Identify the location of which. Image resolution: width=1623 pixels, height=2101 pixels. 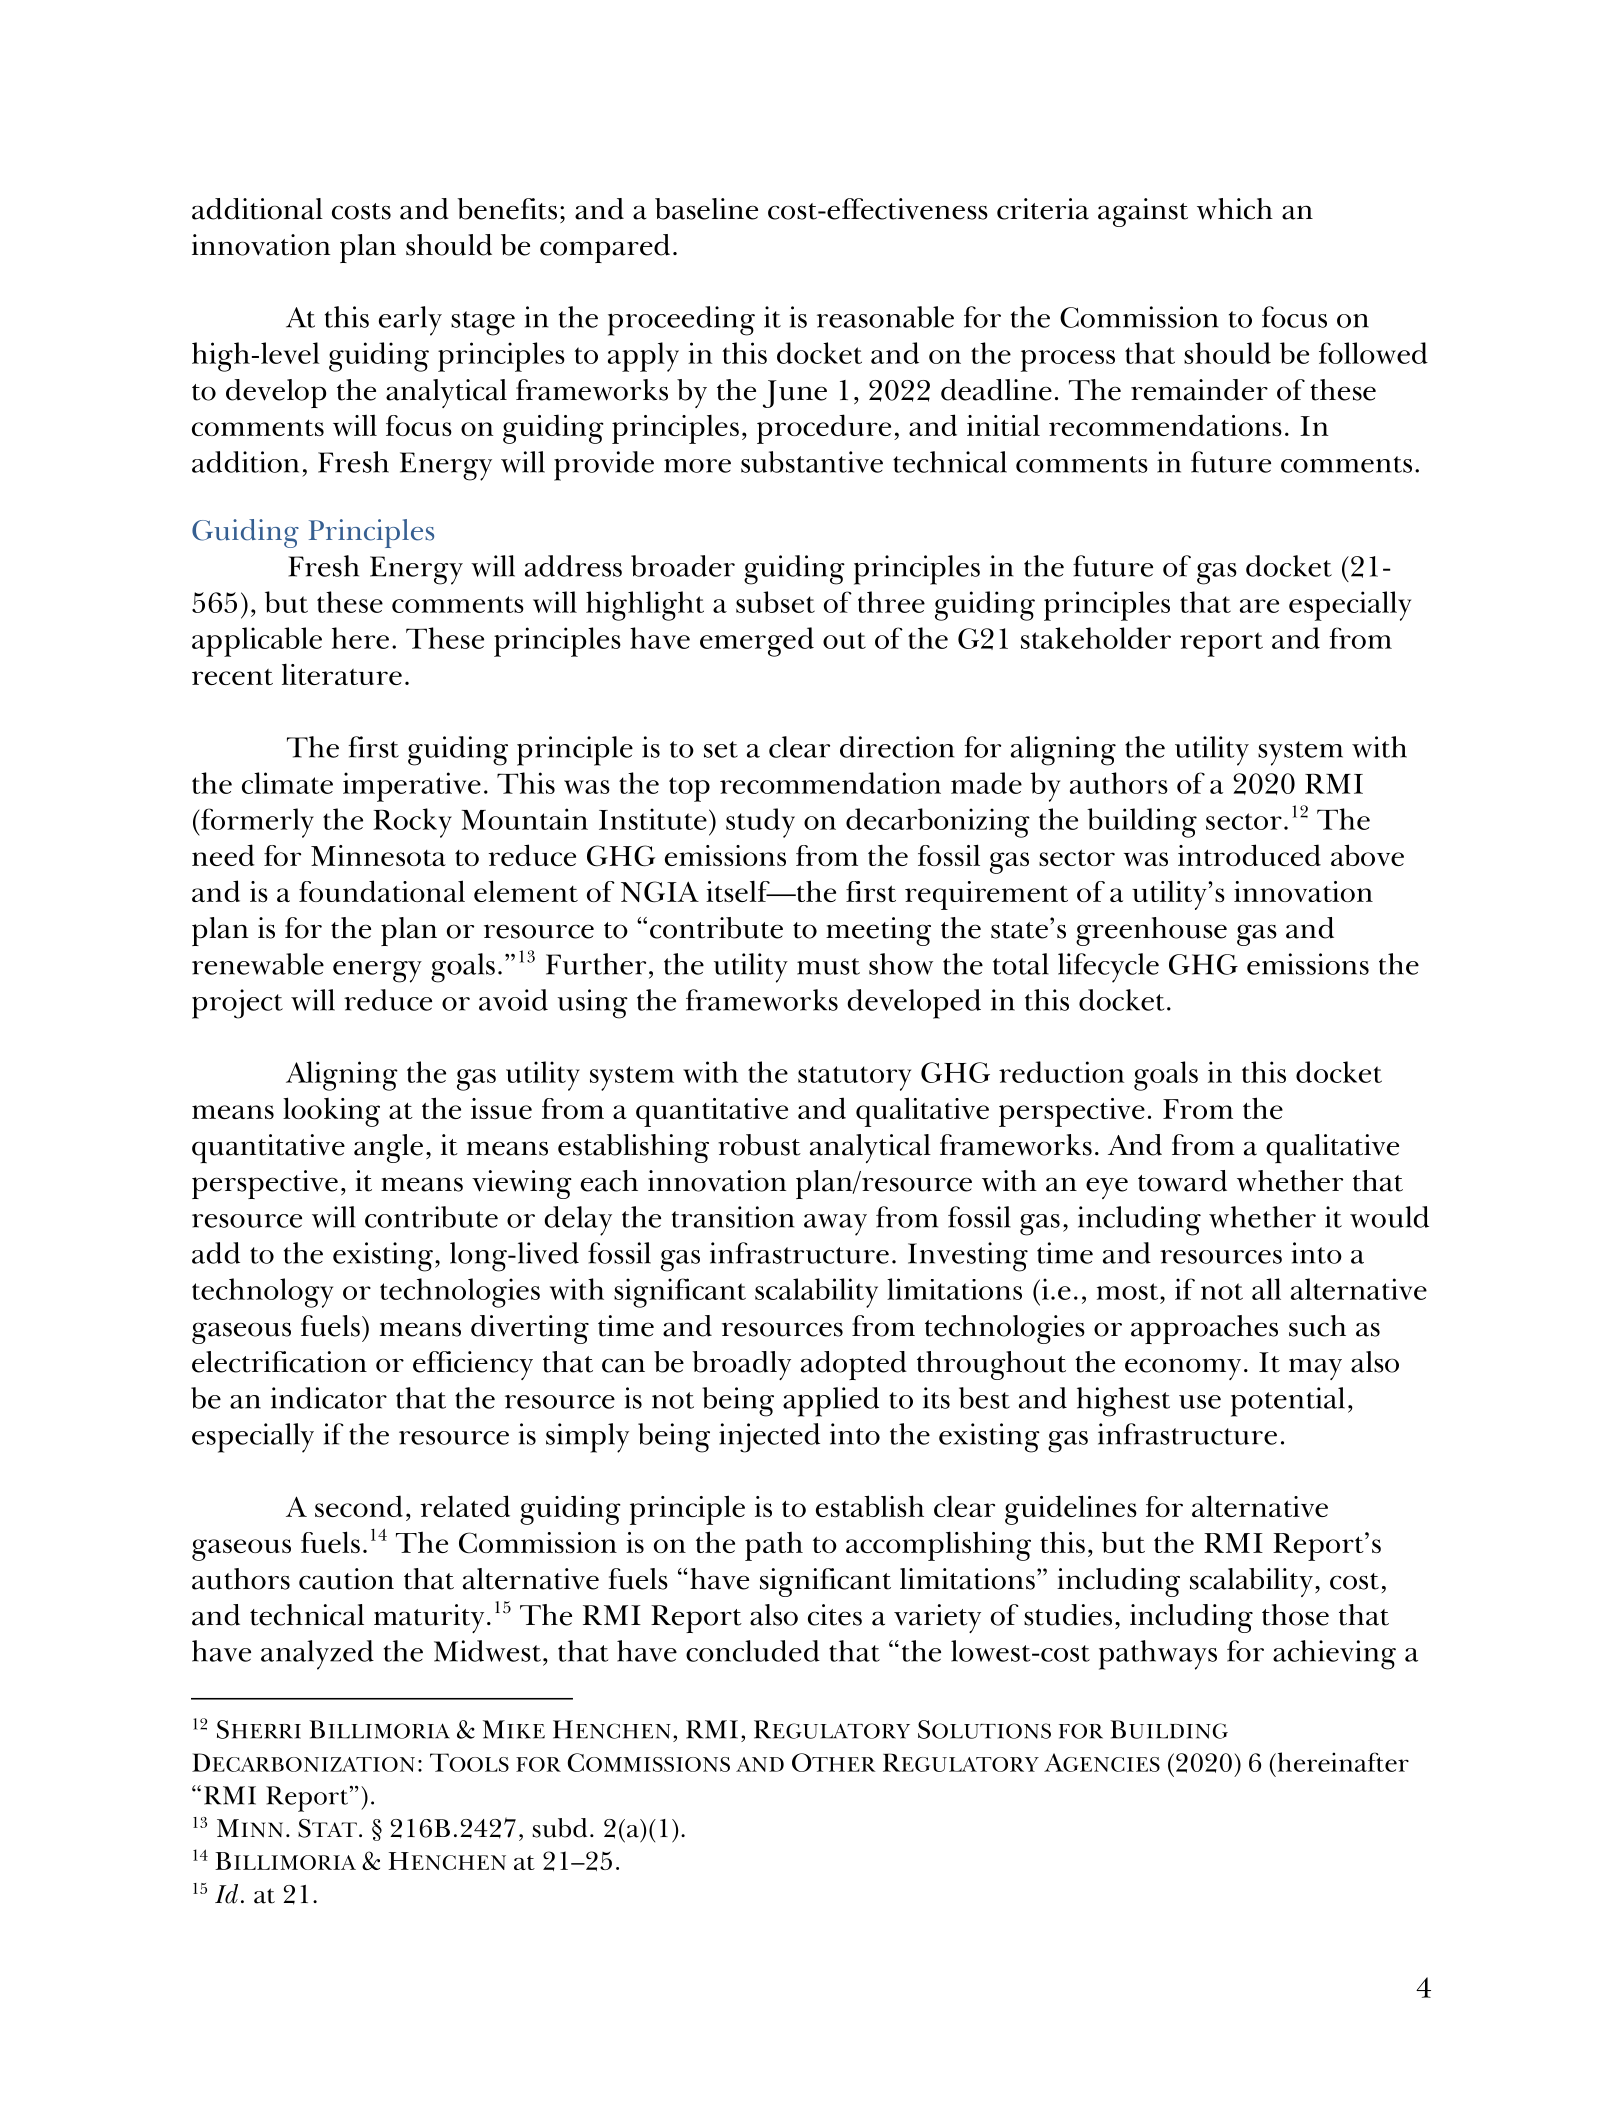
(1235, 209).
